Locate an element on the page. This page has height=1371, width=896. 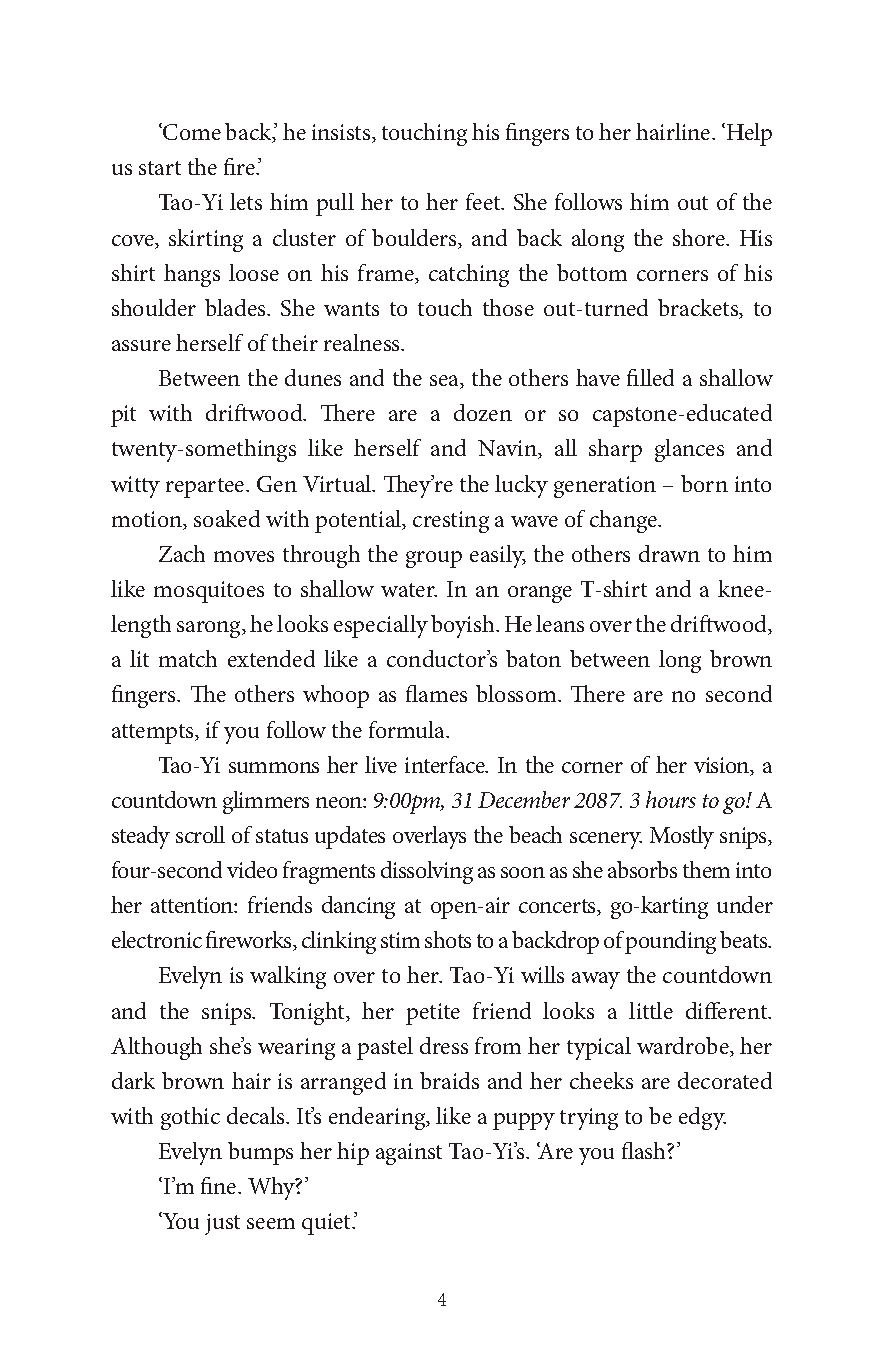
born is located at coordinates (704, 483).
